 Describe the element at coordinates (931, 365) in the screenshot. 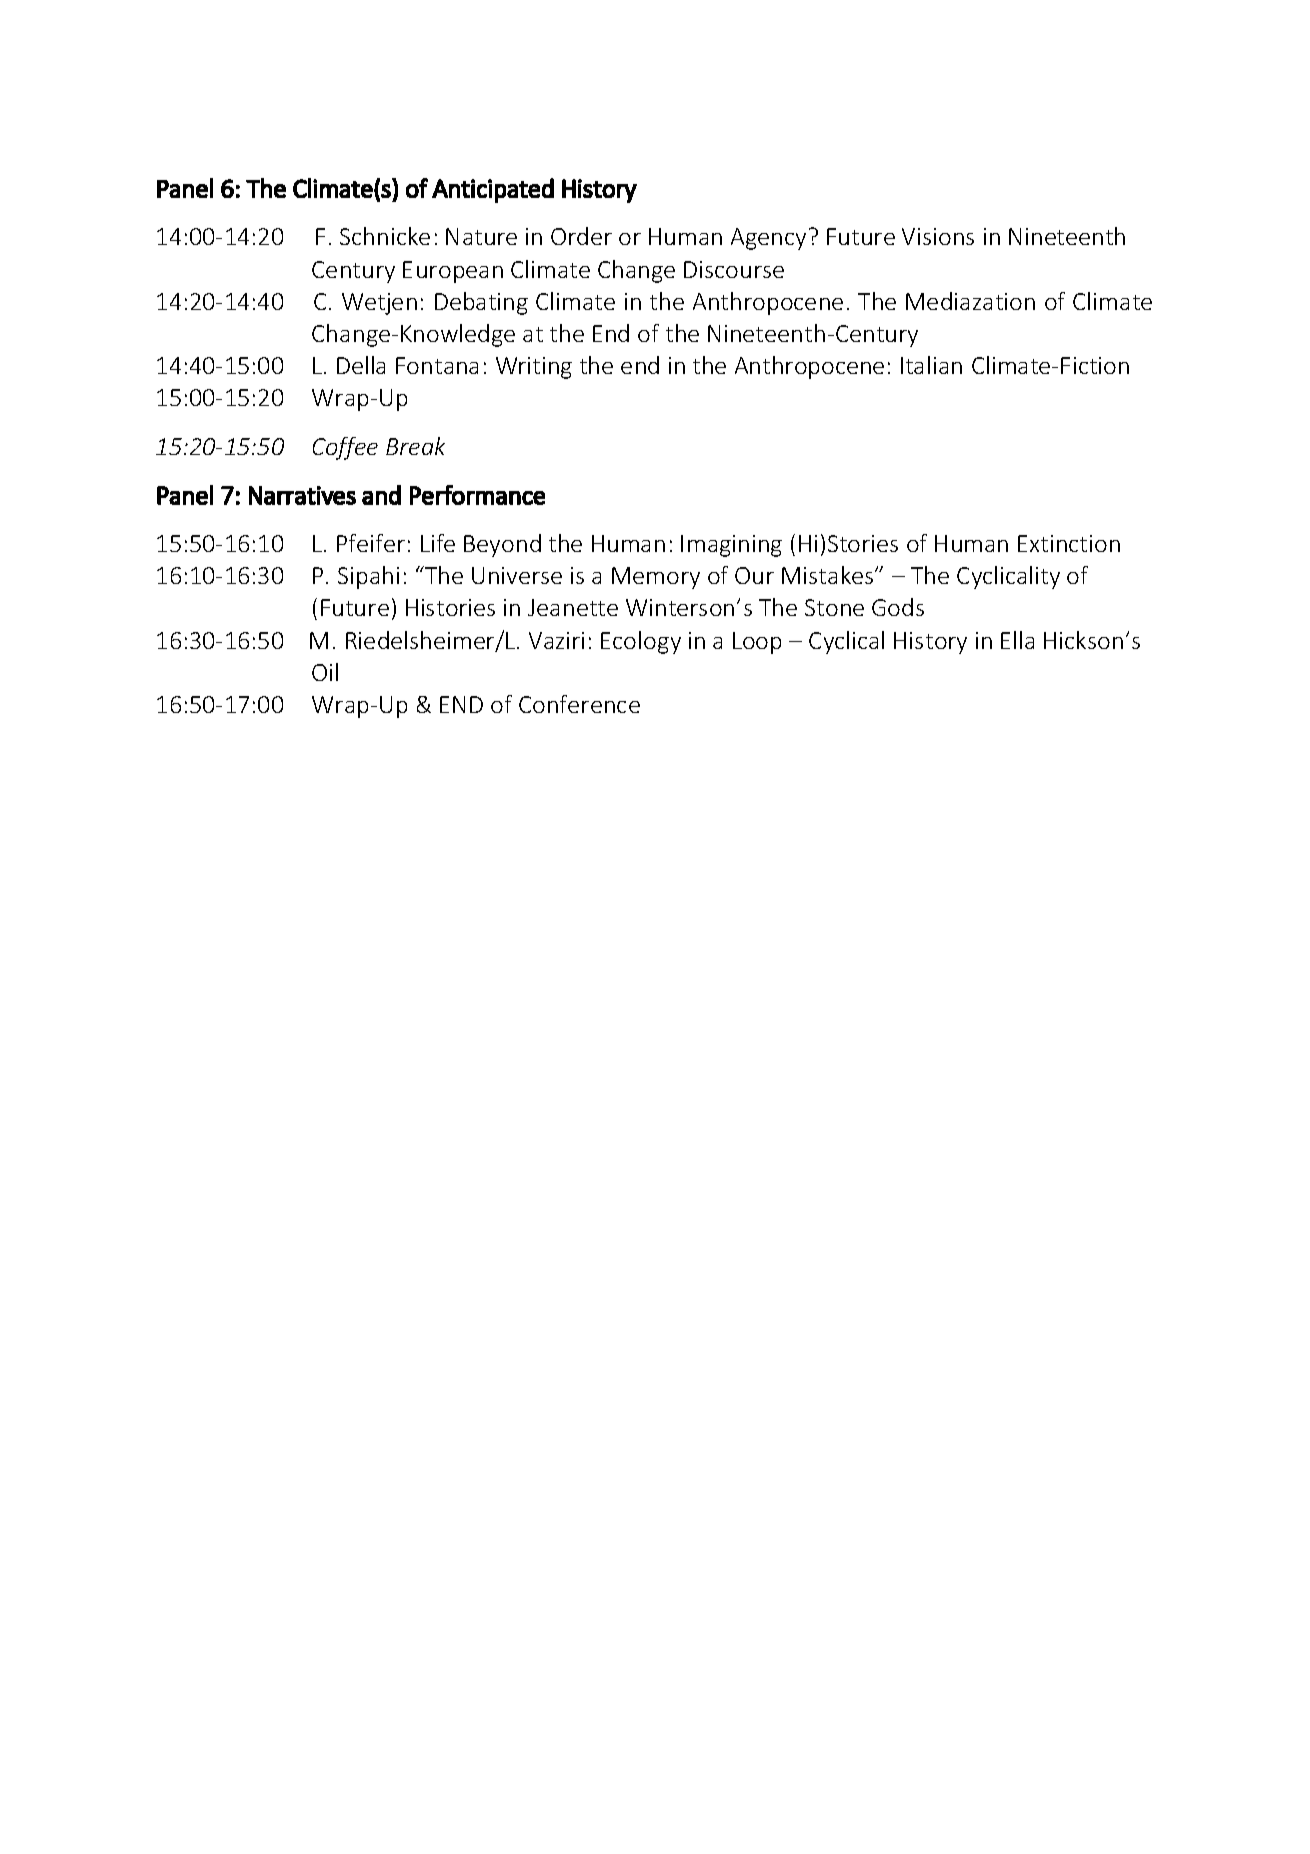

I see `Italian` at that location.
